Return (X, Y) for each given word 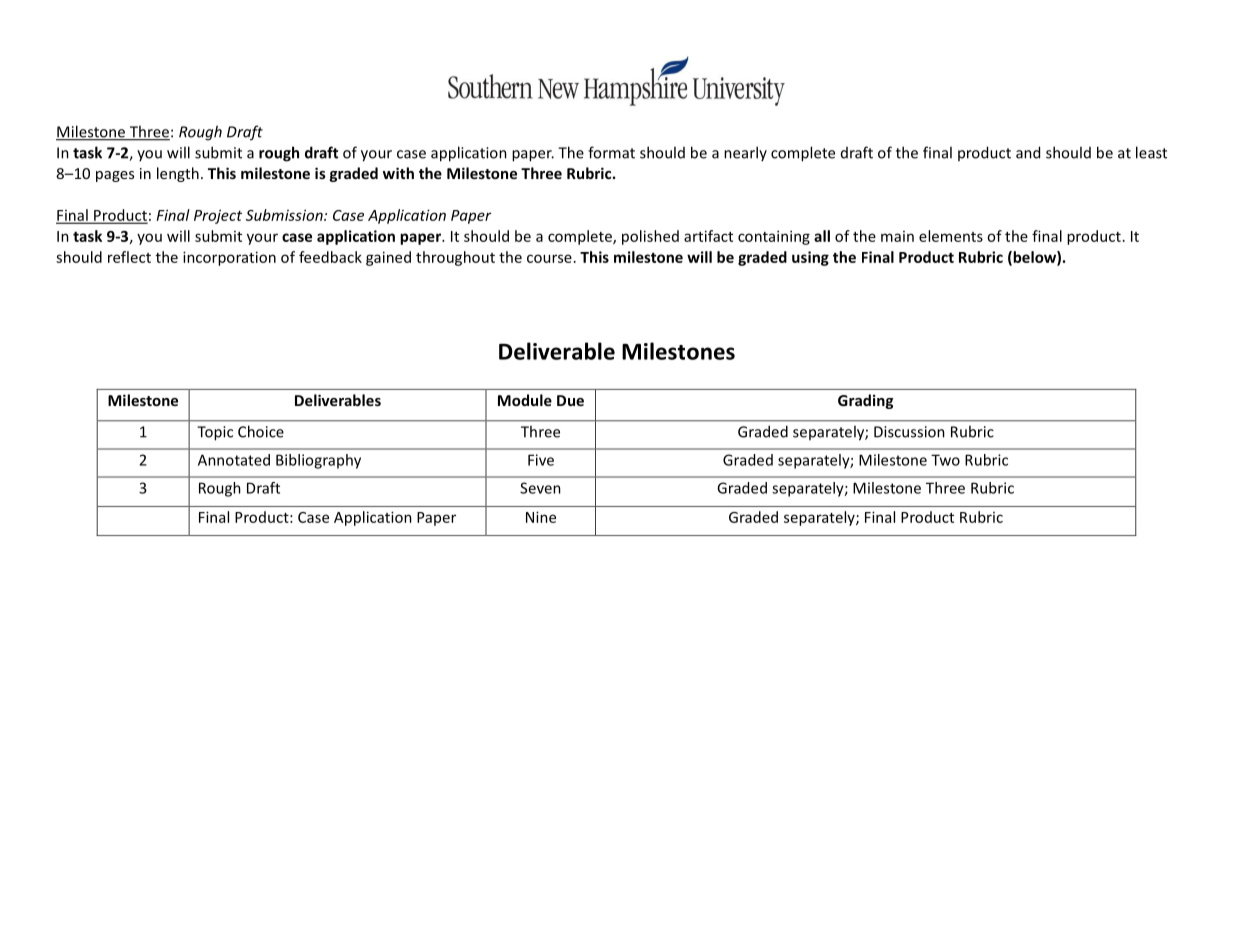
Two (945, 460)
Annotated (234, 460)
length (178, 174)
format (611, 152)
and (1028, 152)
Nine (541, 517)
